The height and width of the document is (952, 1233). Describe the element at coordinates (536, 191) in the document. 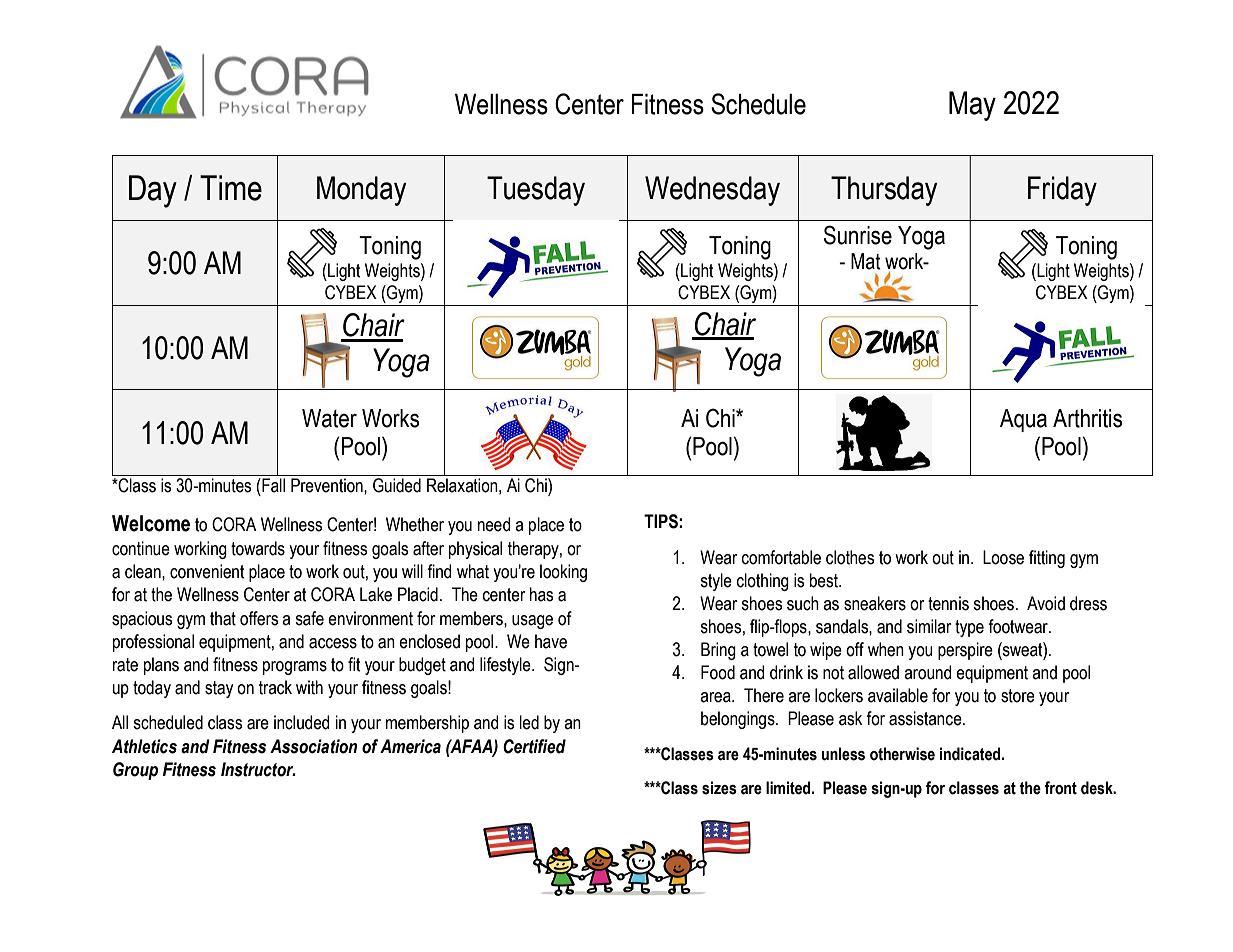

I see `Tuesday` at that location.
